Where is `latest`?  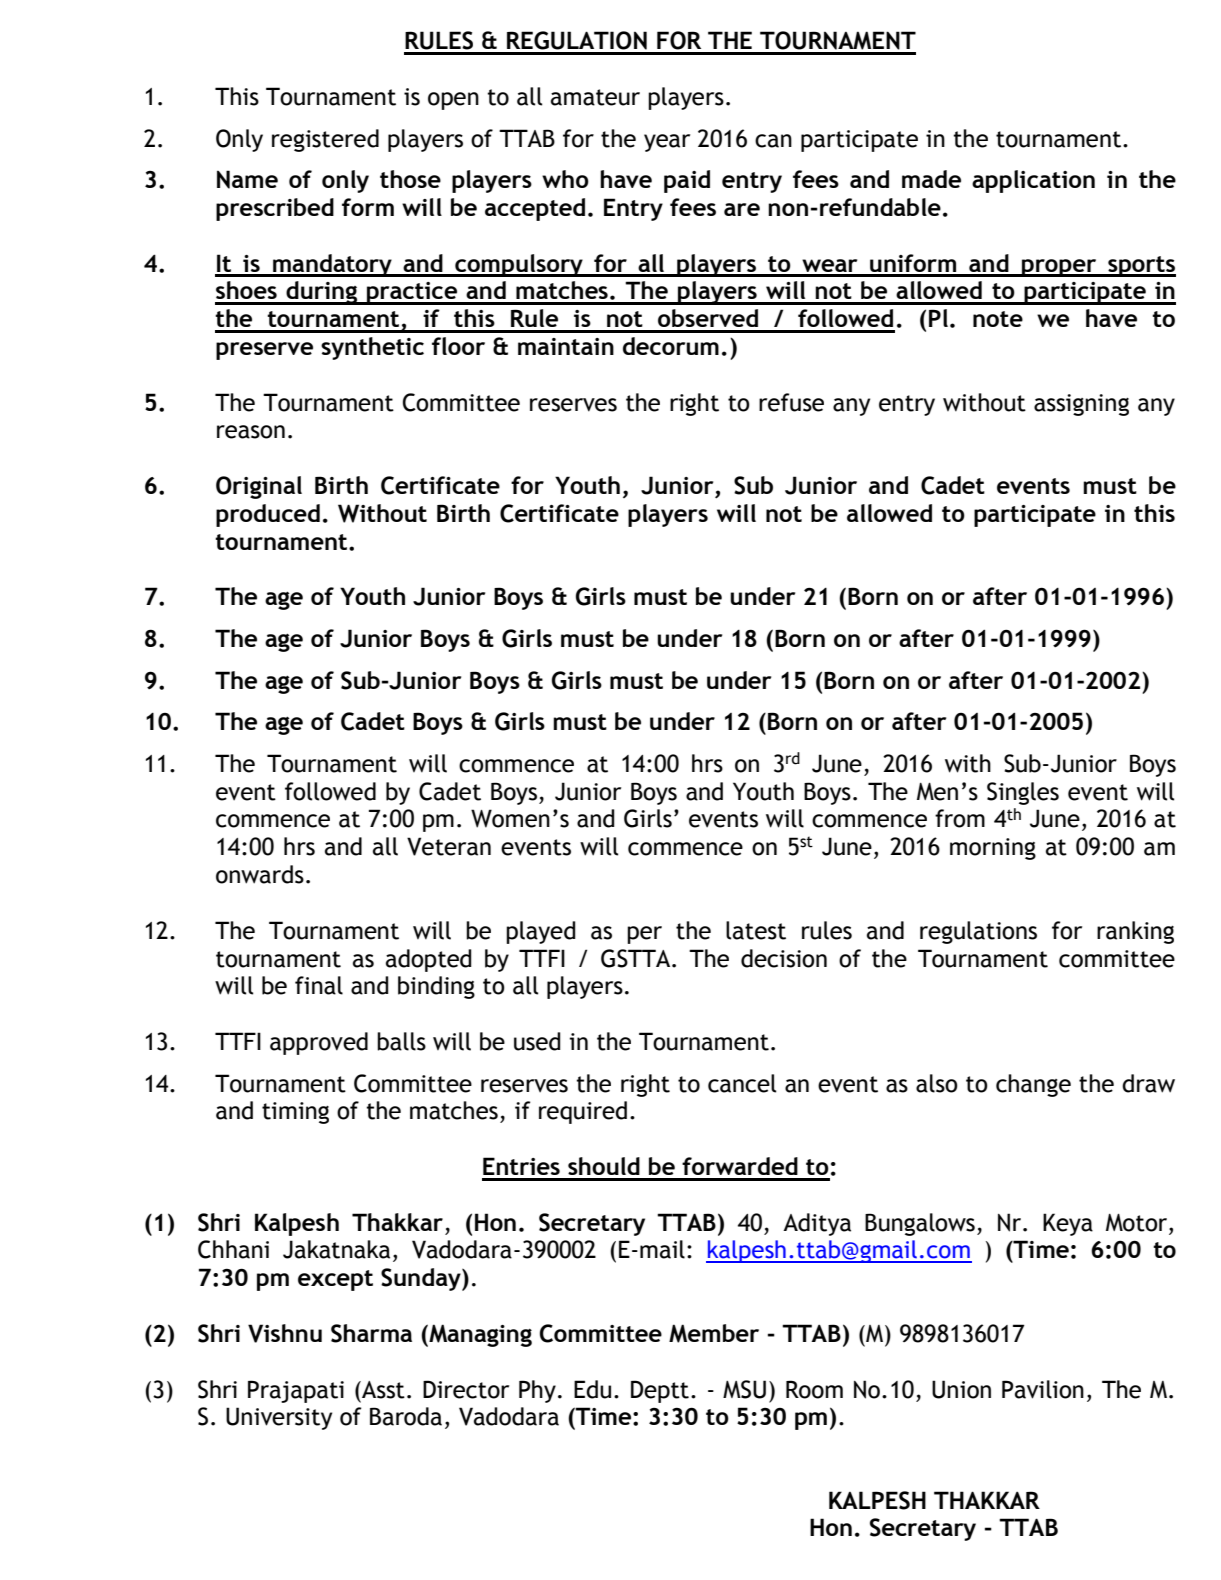
latest is located at coordinates (756, 930).
